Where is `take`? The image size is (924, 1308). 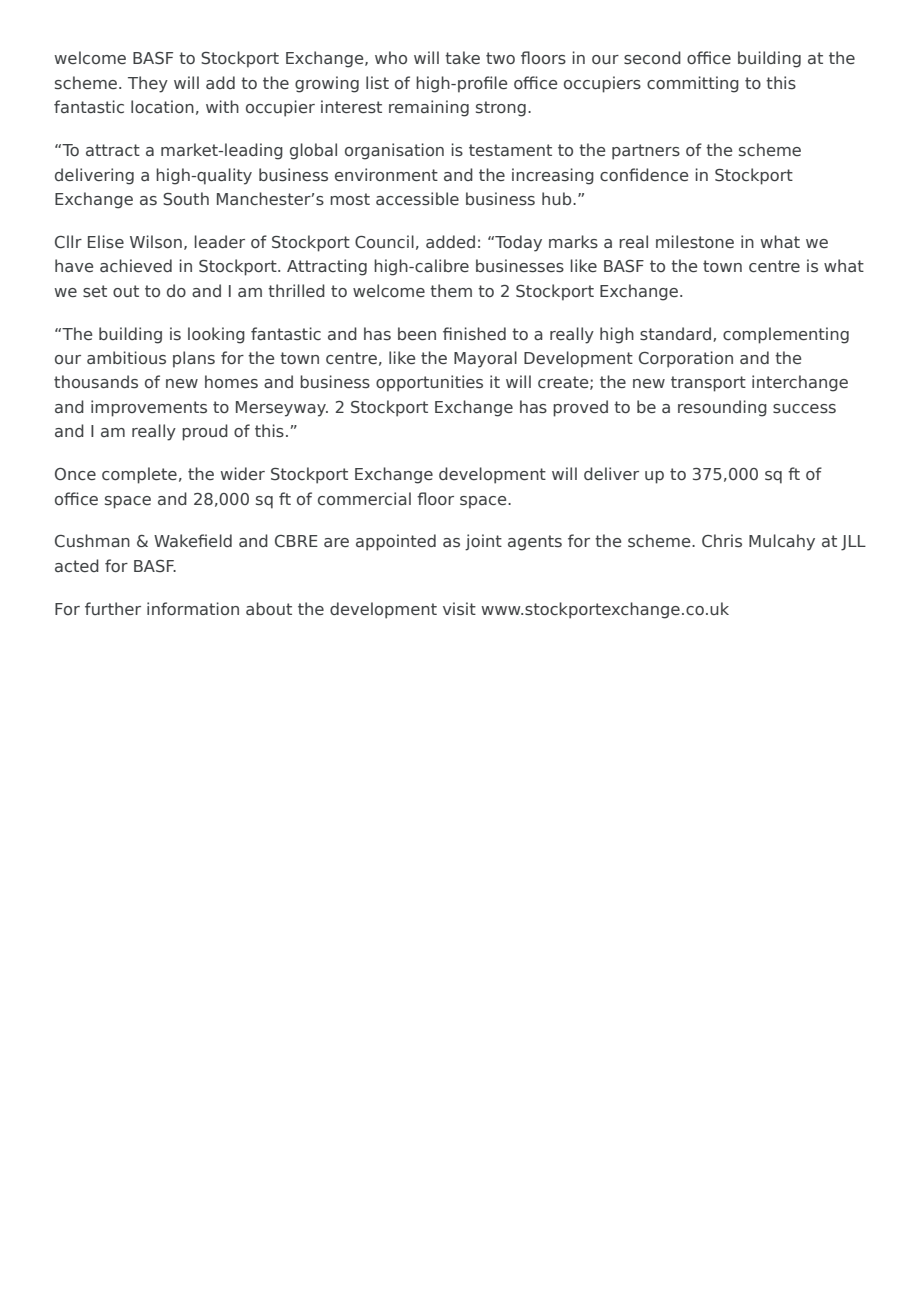
take is located at coordinates (462, 57).
